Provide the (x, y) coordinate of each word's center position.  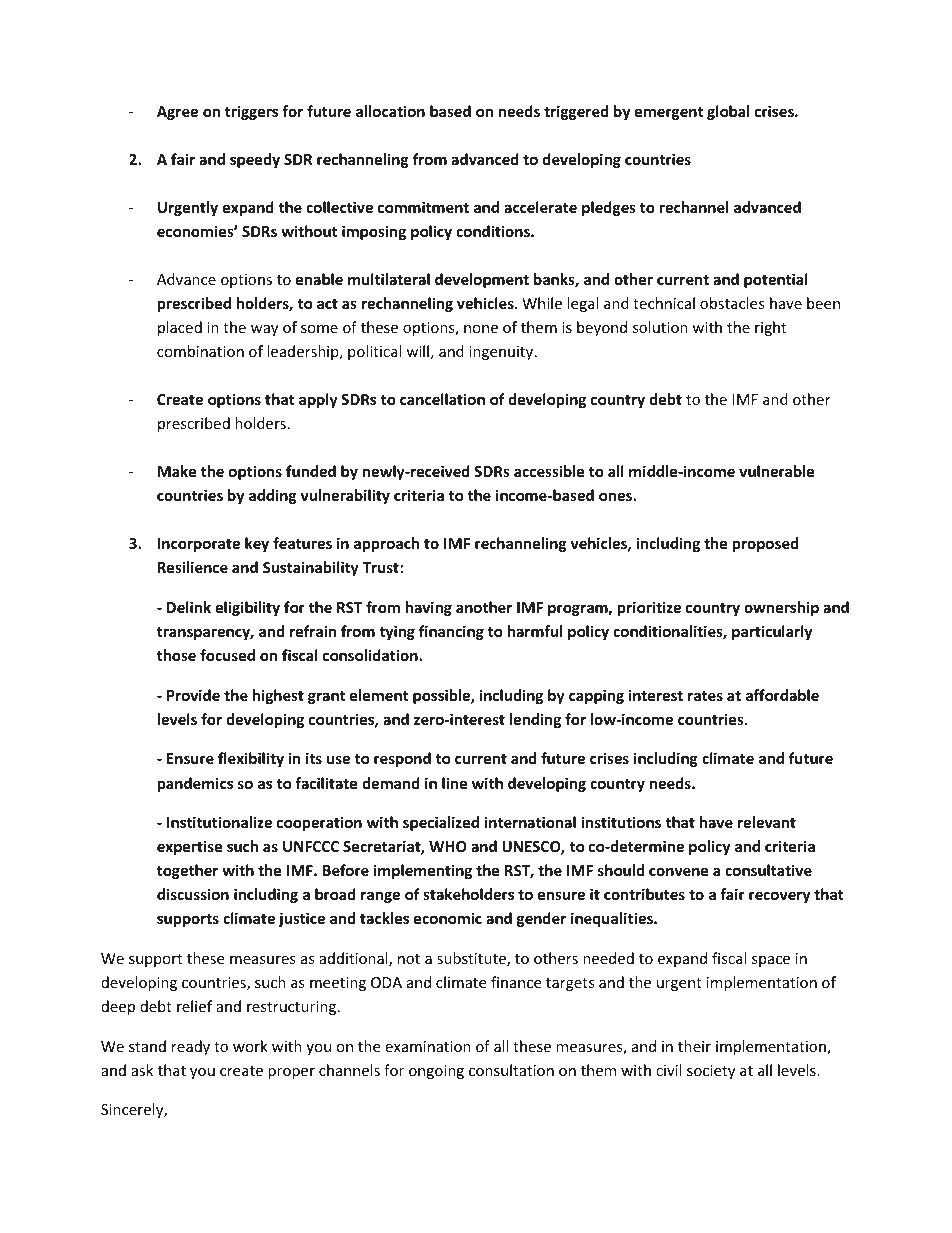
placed (180, 328)
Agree (177, 113)
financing (451, 632)
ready (191, 1047)
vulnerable (777, 471)
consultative (768, 870)
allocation (390, 111)
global (728, 112)
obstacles (732, 303)
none (481, 329)
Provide (193, 695)
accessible (549, 471)
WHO (448, 846)
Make (177, 471)
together (187, 871)
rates (705, 696)
